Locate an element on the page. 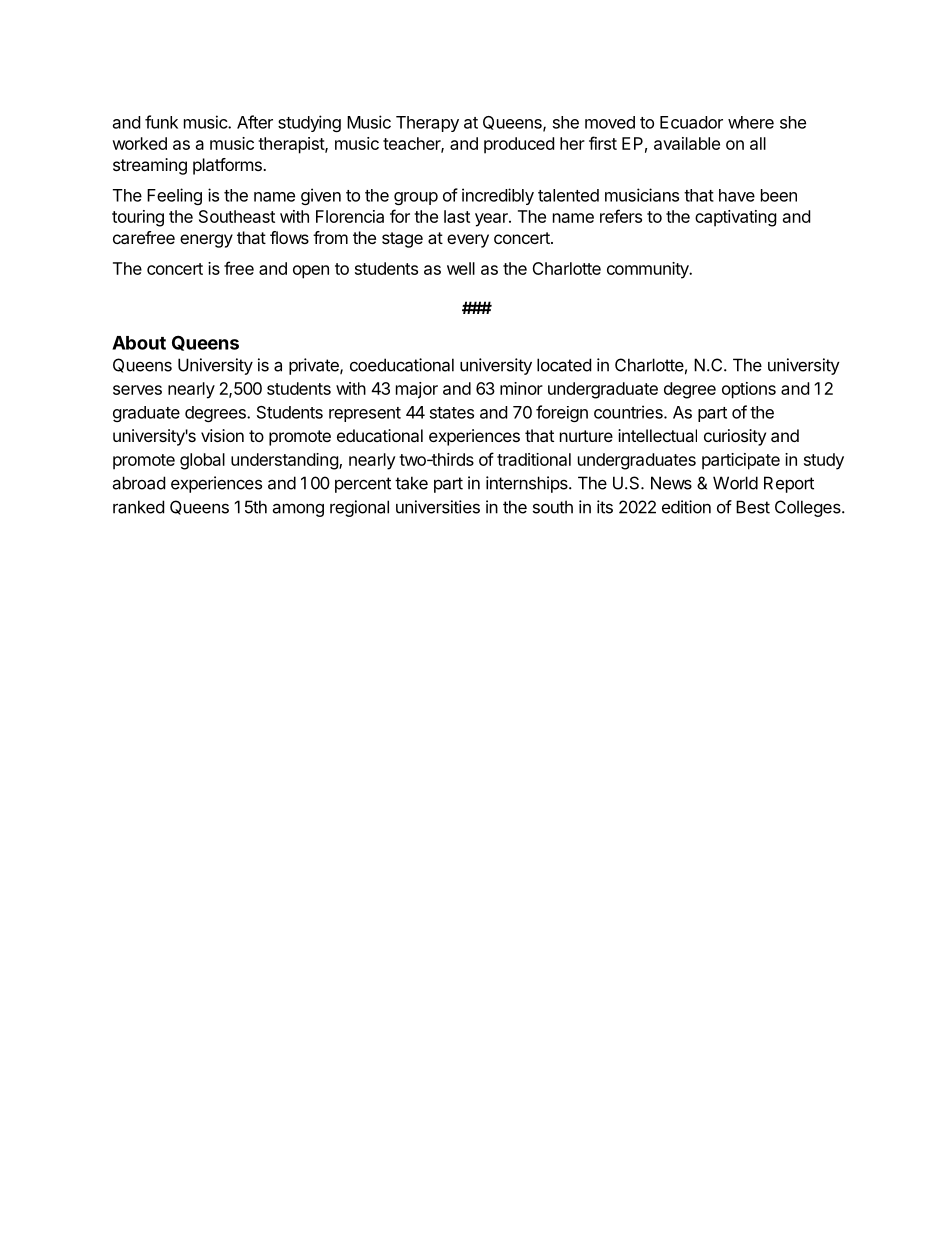 Image resolution: width=952 pixels, height=1233 pixels. universities is located at coordinates (438, 507).
